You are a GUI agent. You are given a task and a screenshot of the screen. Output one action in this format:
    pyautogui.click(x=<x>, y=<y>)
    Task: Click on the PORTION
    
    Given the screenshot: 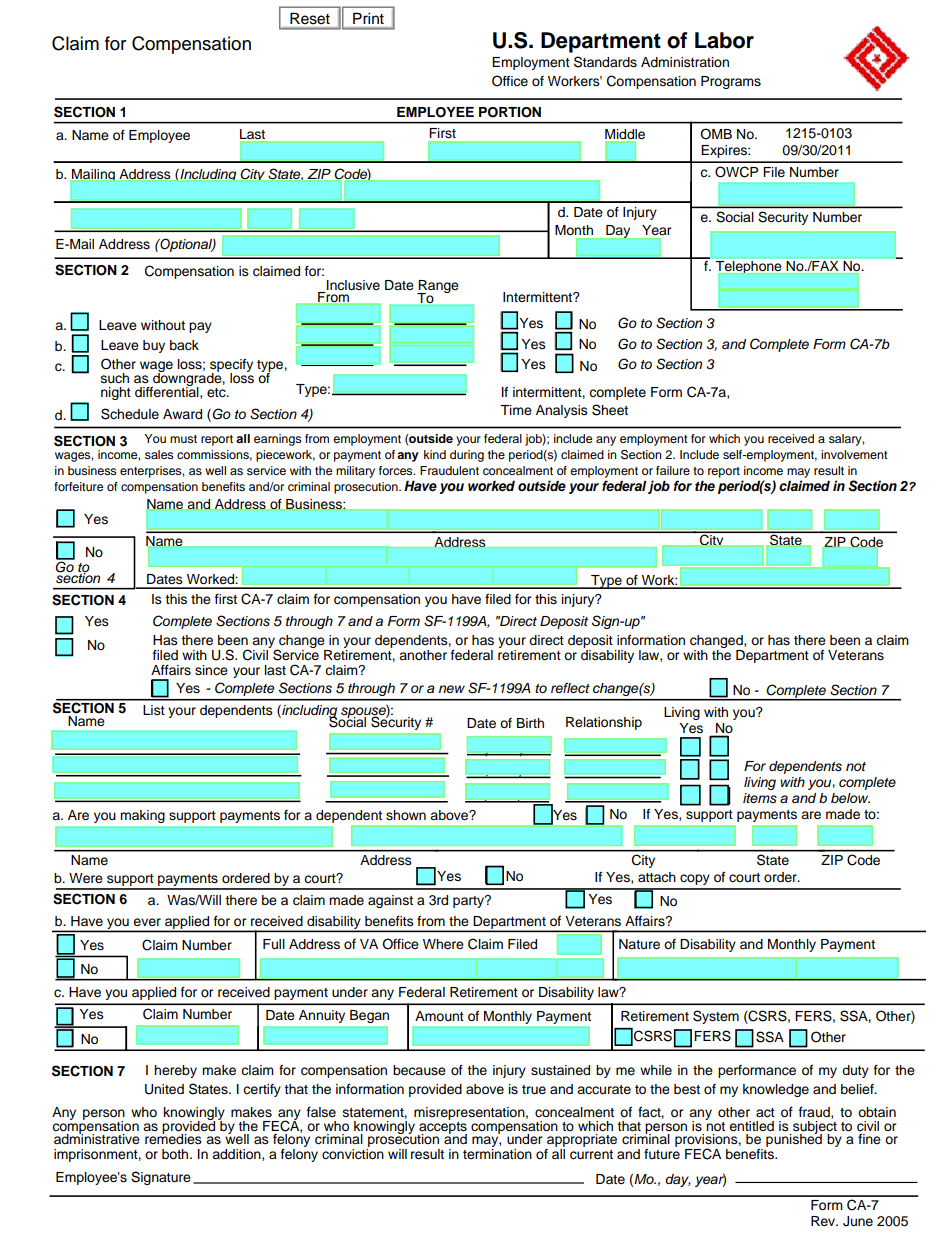 What is the action you would take?
    pyautogui.click(x=510, y=112)
